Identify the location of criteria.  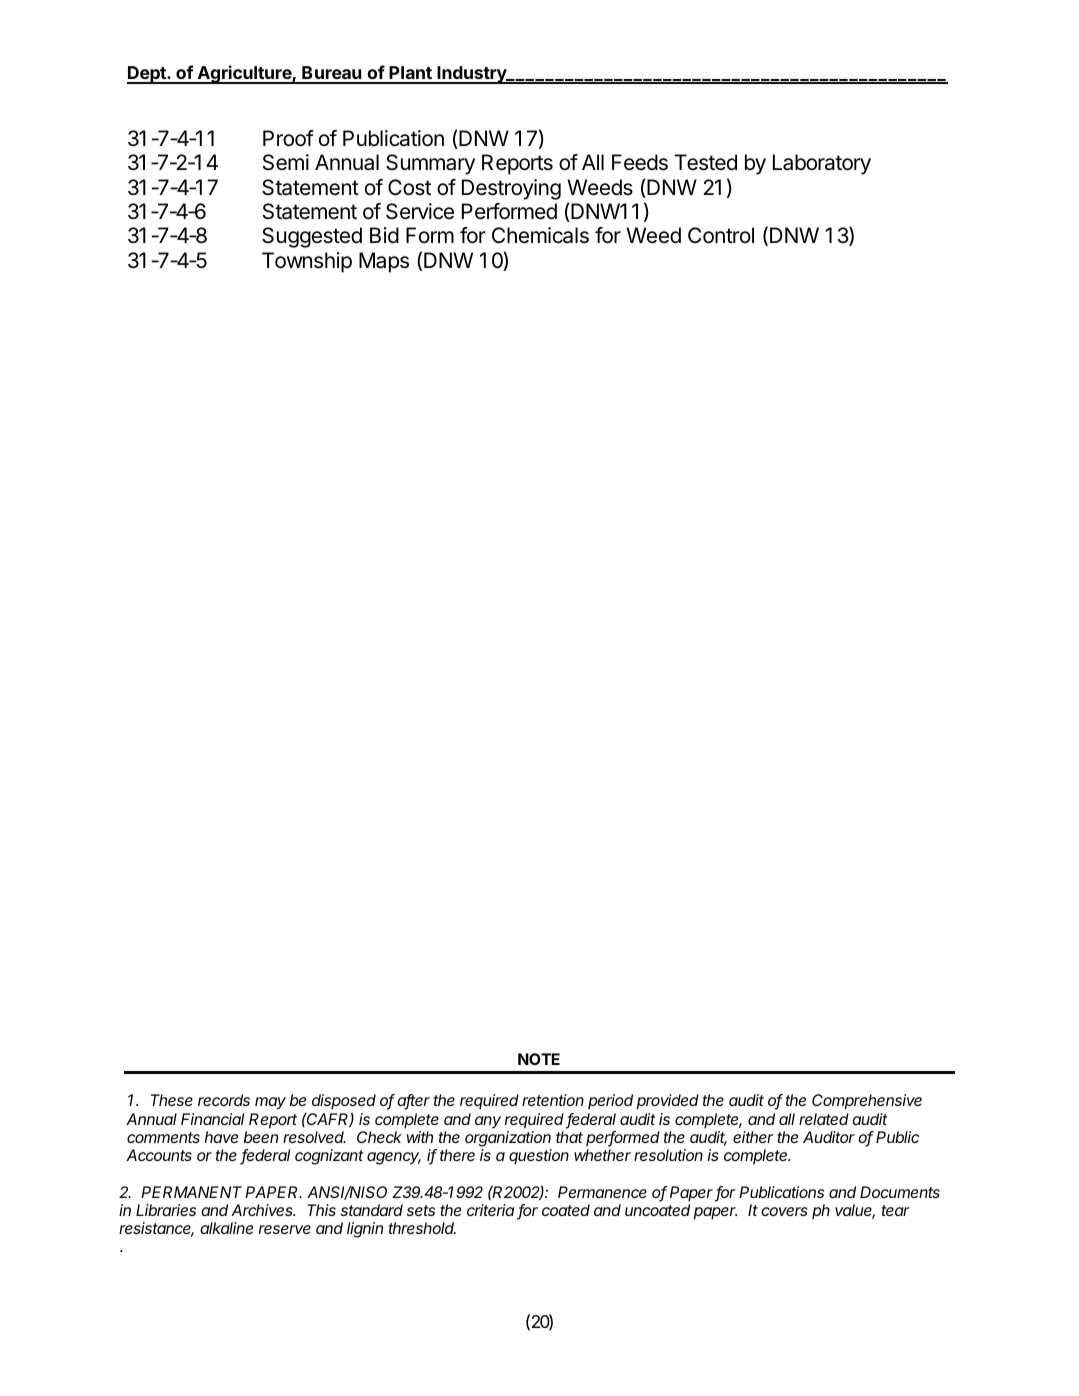
(490, 1210).
